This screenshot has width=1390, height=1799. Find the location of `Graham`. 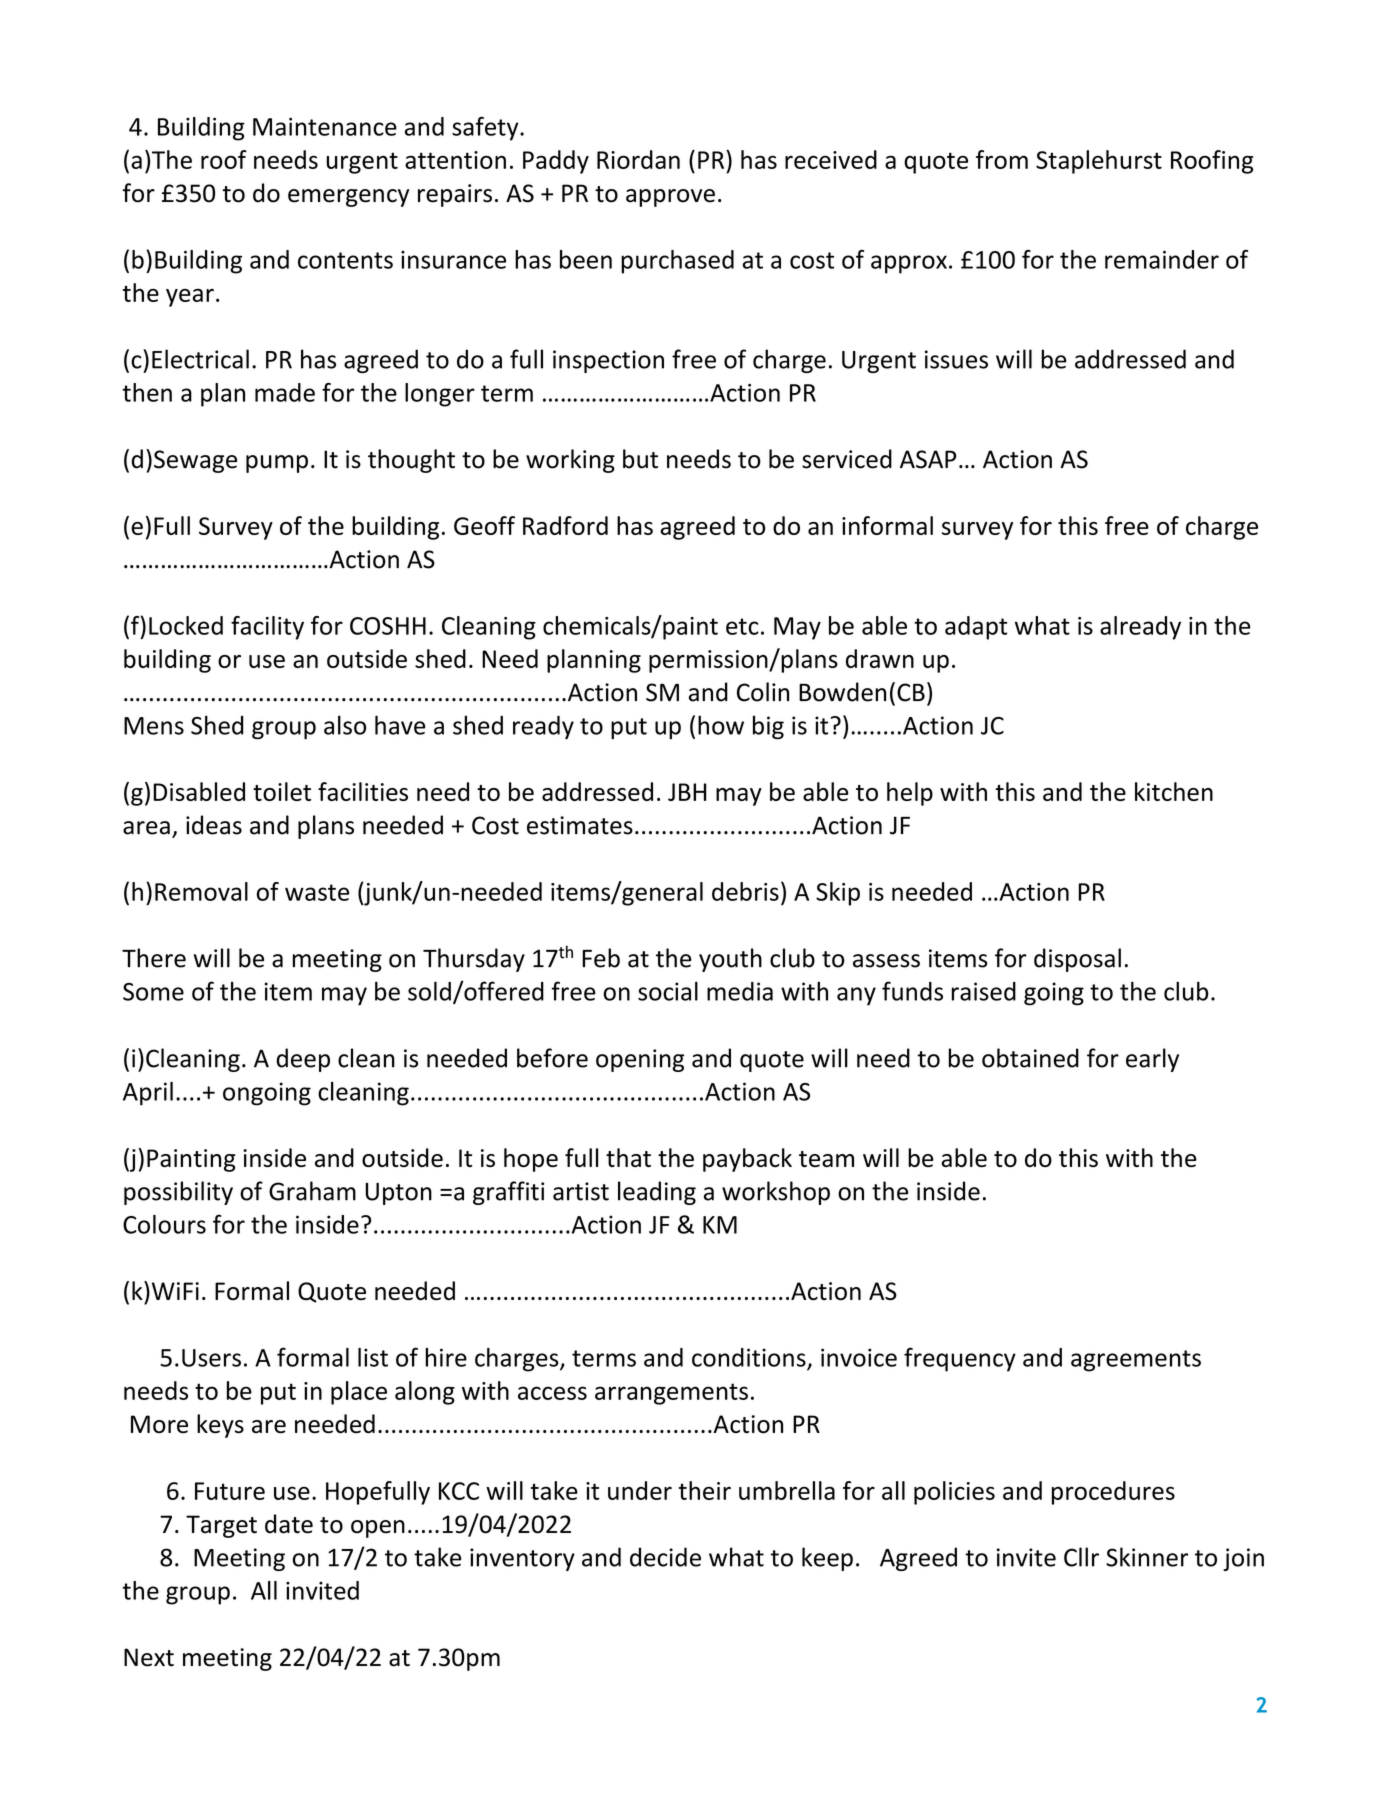

Graham is located at coordinates (312, 1191).
